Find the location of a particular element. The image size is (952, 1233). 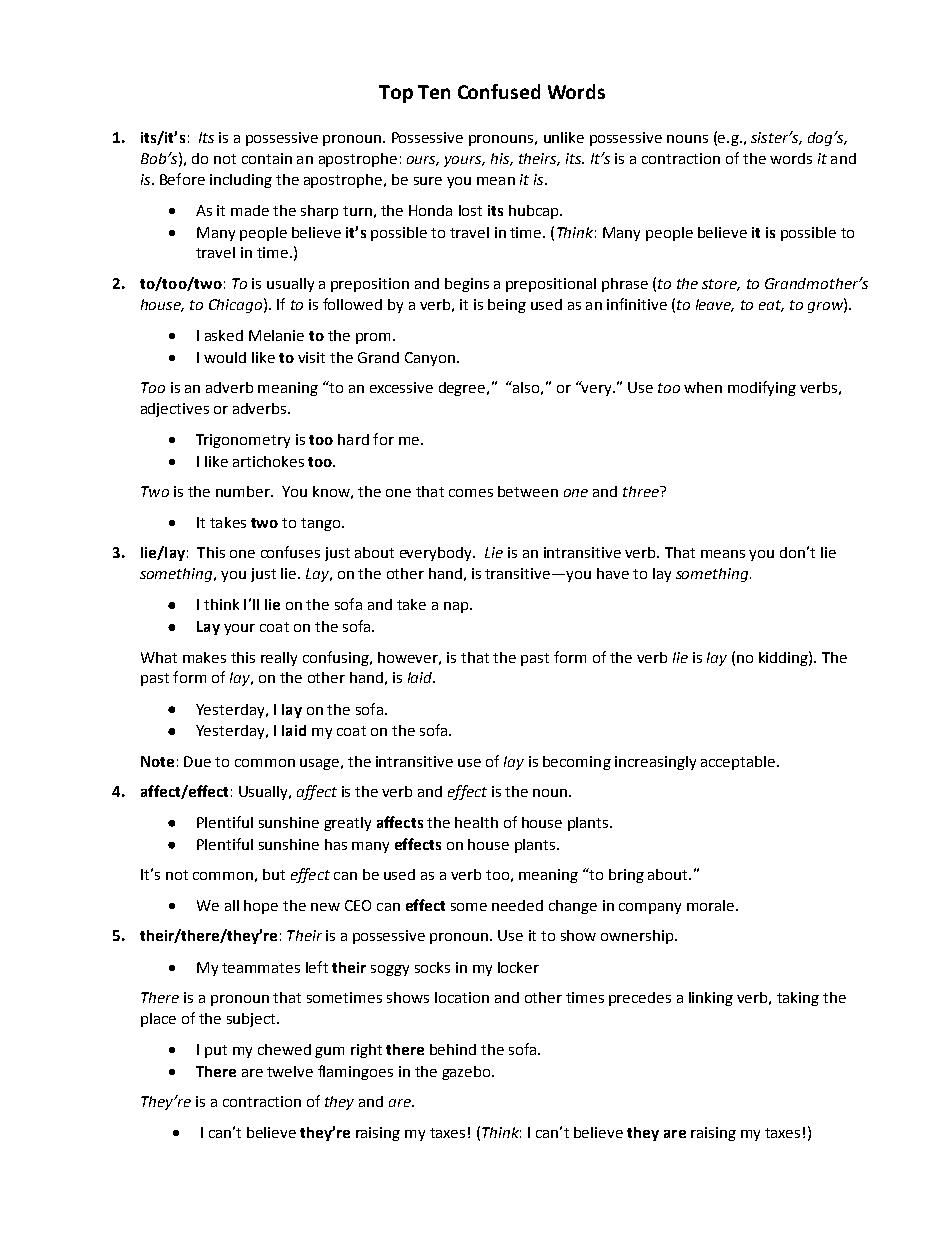

acceptable is located at coordinates (739, 763).
